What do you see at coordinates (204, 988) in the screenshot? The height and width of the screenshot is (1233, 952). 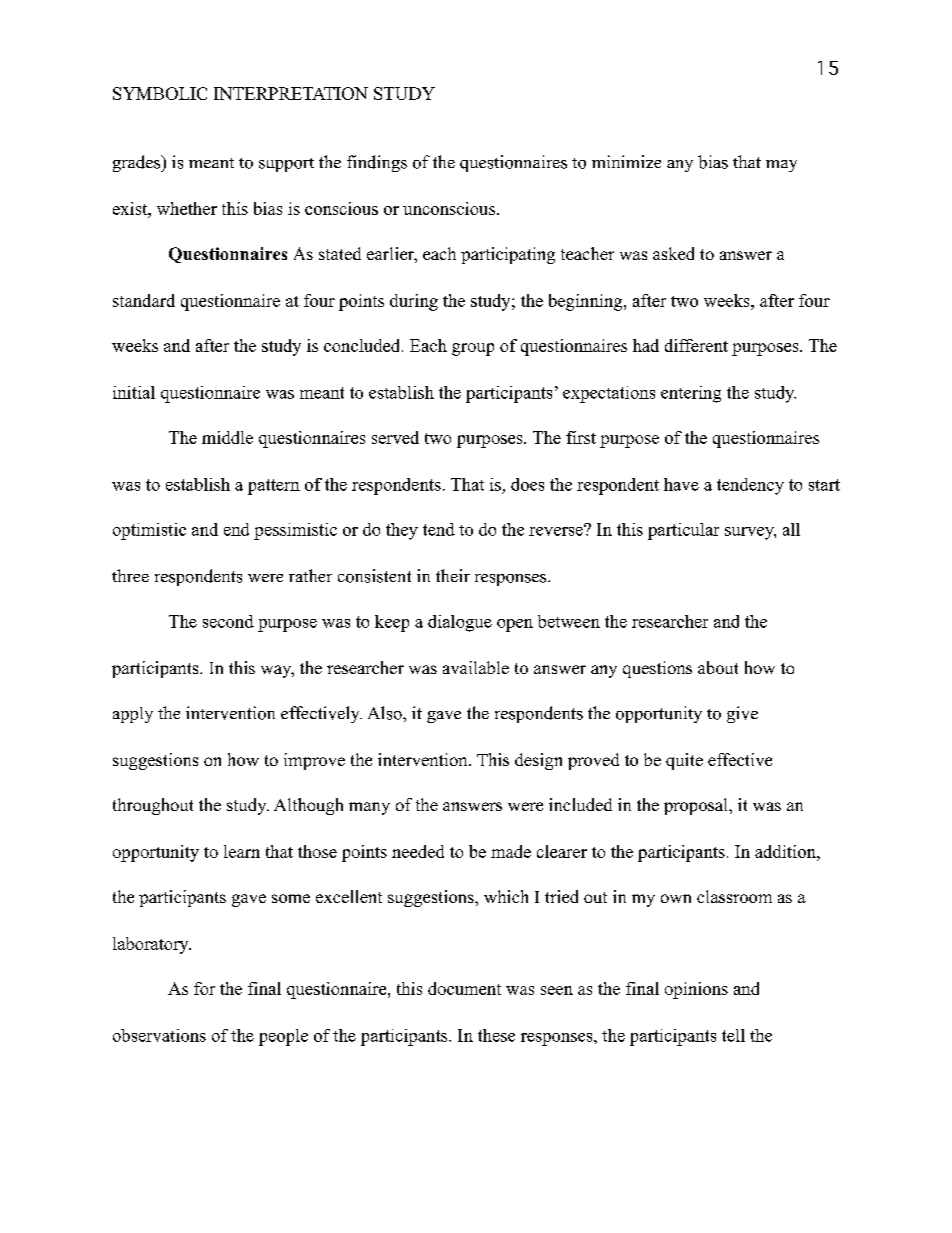 I see `for` at bounding box center [204, 988].
